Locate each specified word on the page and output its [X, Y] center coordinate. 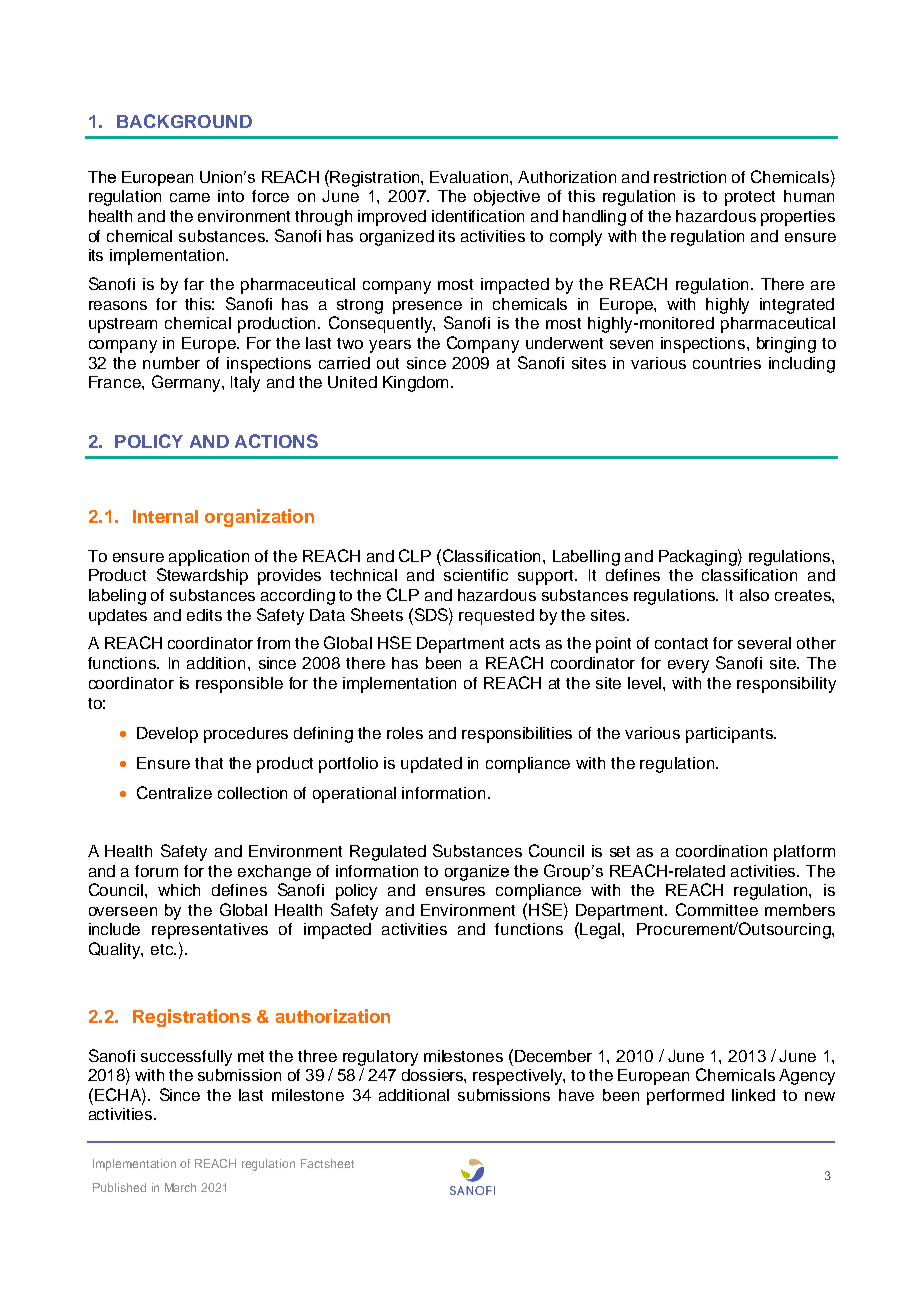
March [180, 1187]
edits [204, 615]
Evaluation [470, 177]
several [764, 643]
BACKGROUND [184, 121]
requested [496, 617]
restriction [690, 177]
